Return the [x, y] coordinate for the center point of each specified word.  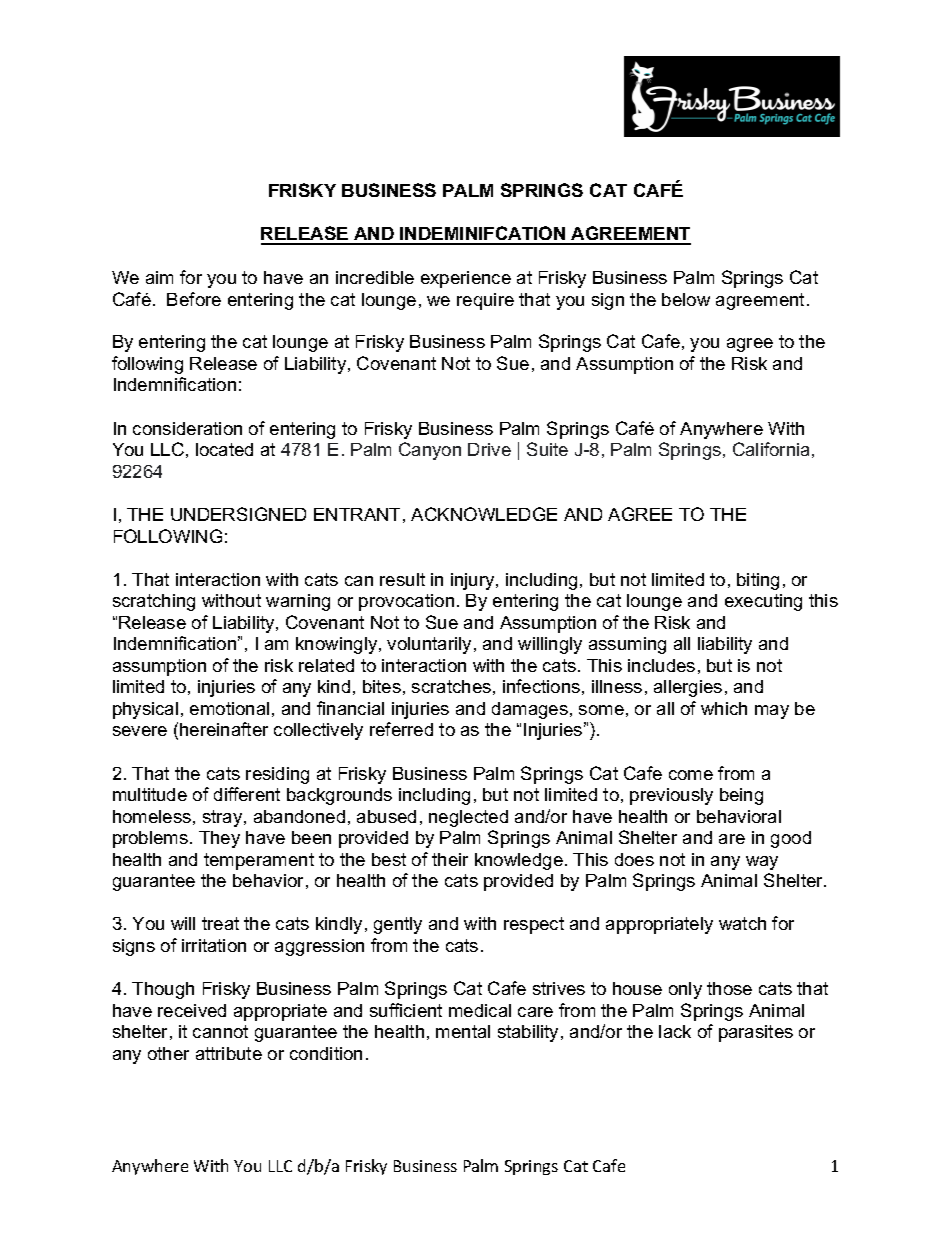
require [485, 301]
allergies [688, 688]
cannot [220, 1031]
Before [194, 299]
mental [463, 1031]
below [686, 299]
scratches [451, 686]
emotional [229, 708]
